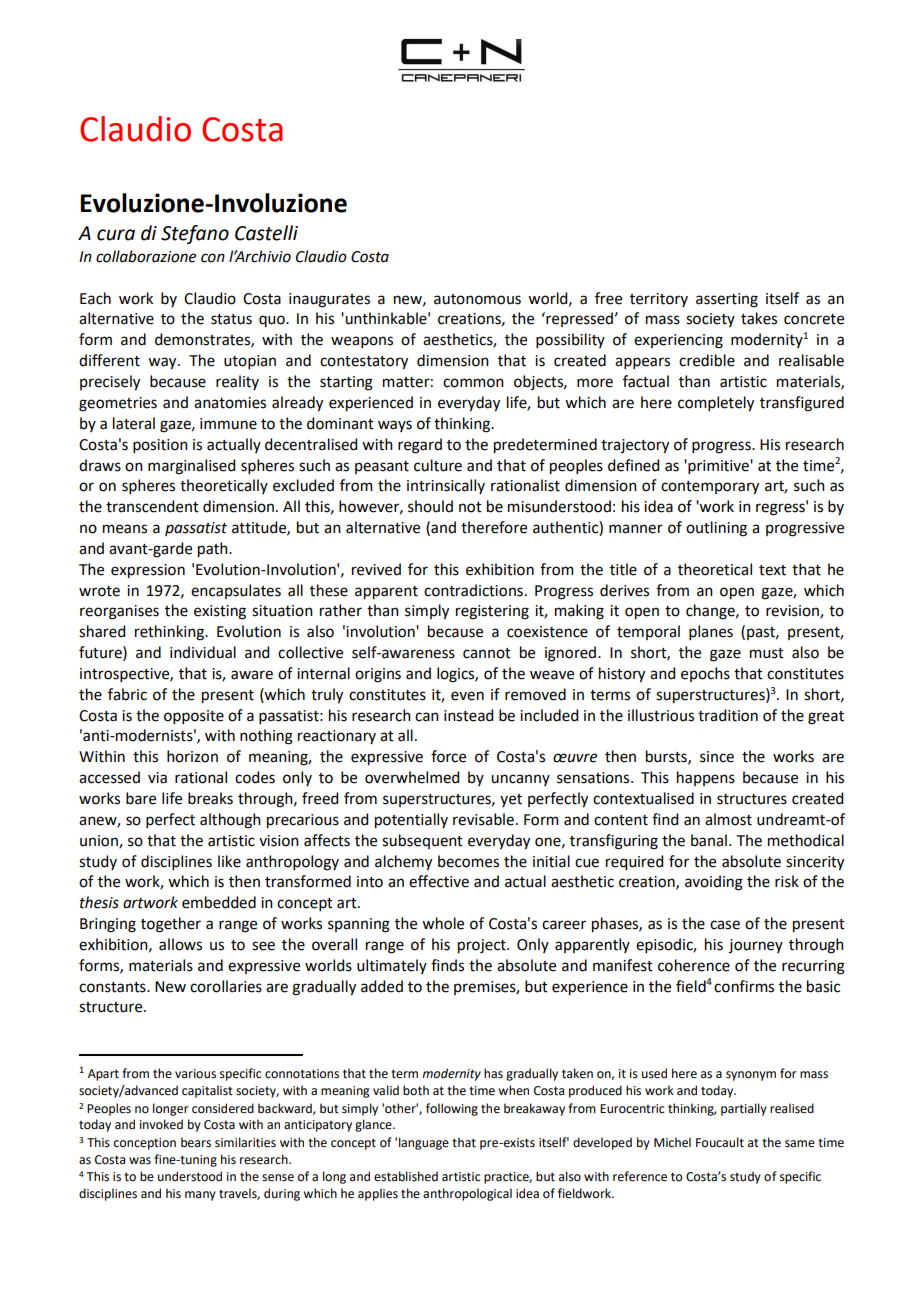 The image size is (924, 1307). I want to click on asserting, so click(727, 300).
